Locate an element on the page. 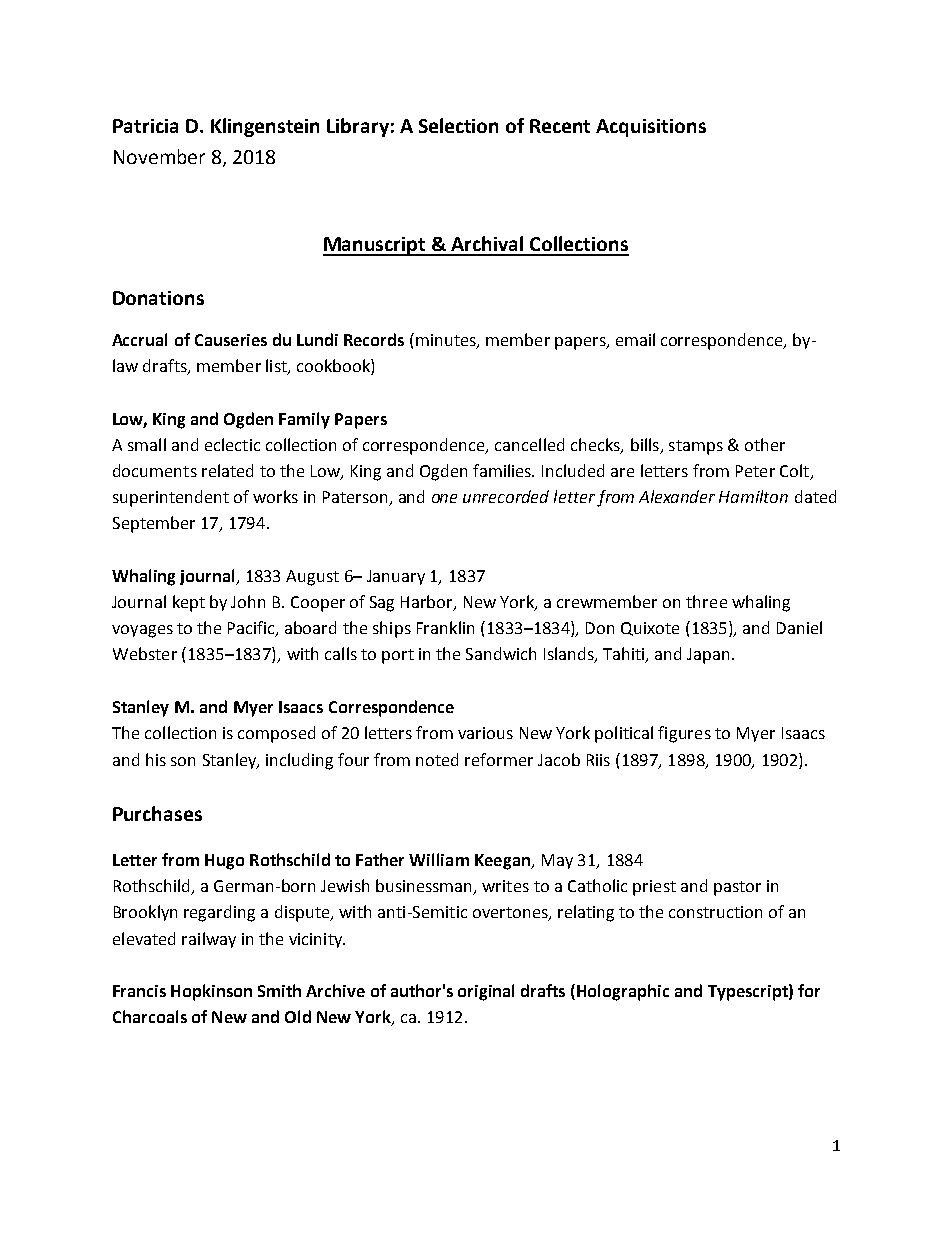 The image size is (952, 1233). John is located at coordinates (248, 601).
